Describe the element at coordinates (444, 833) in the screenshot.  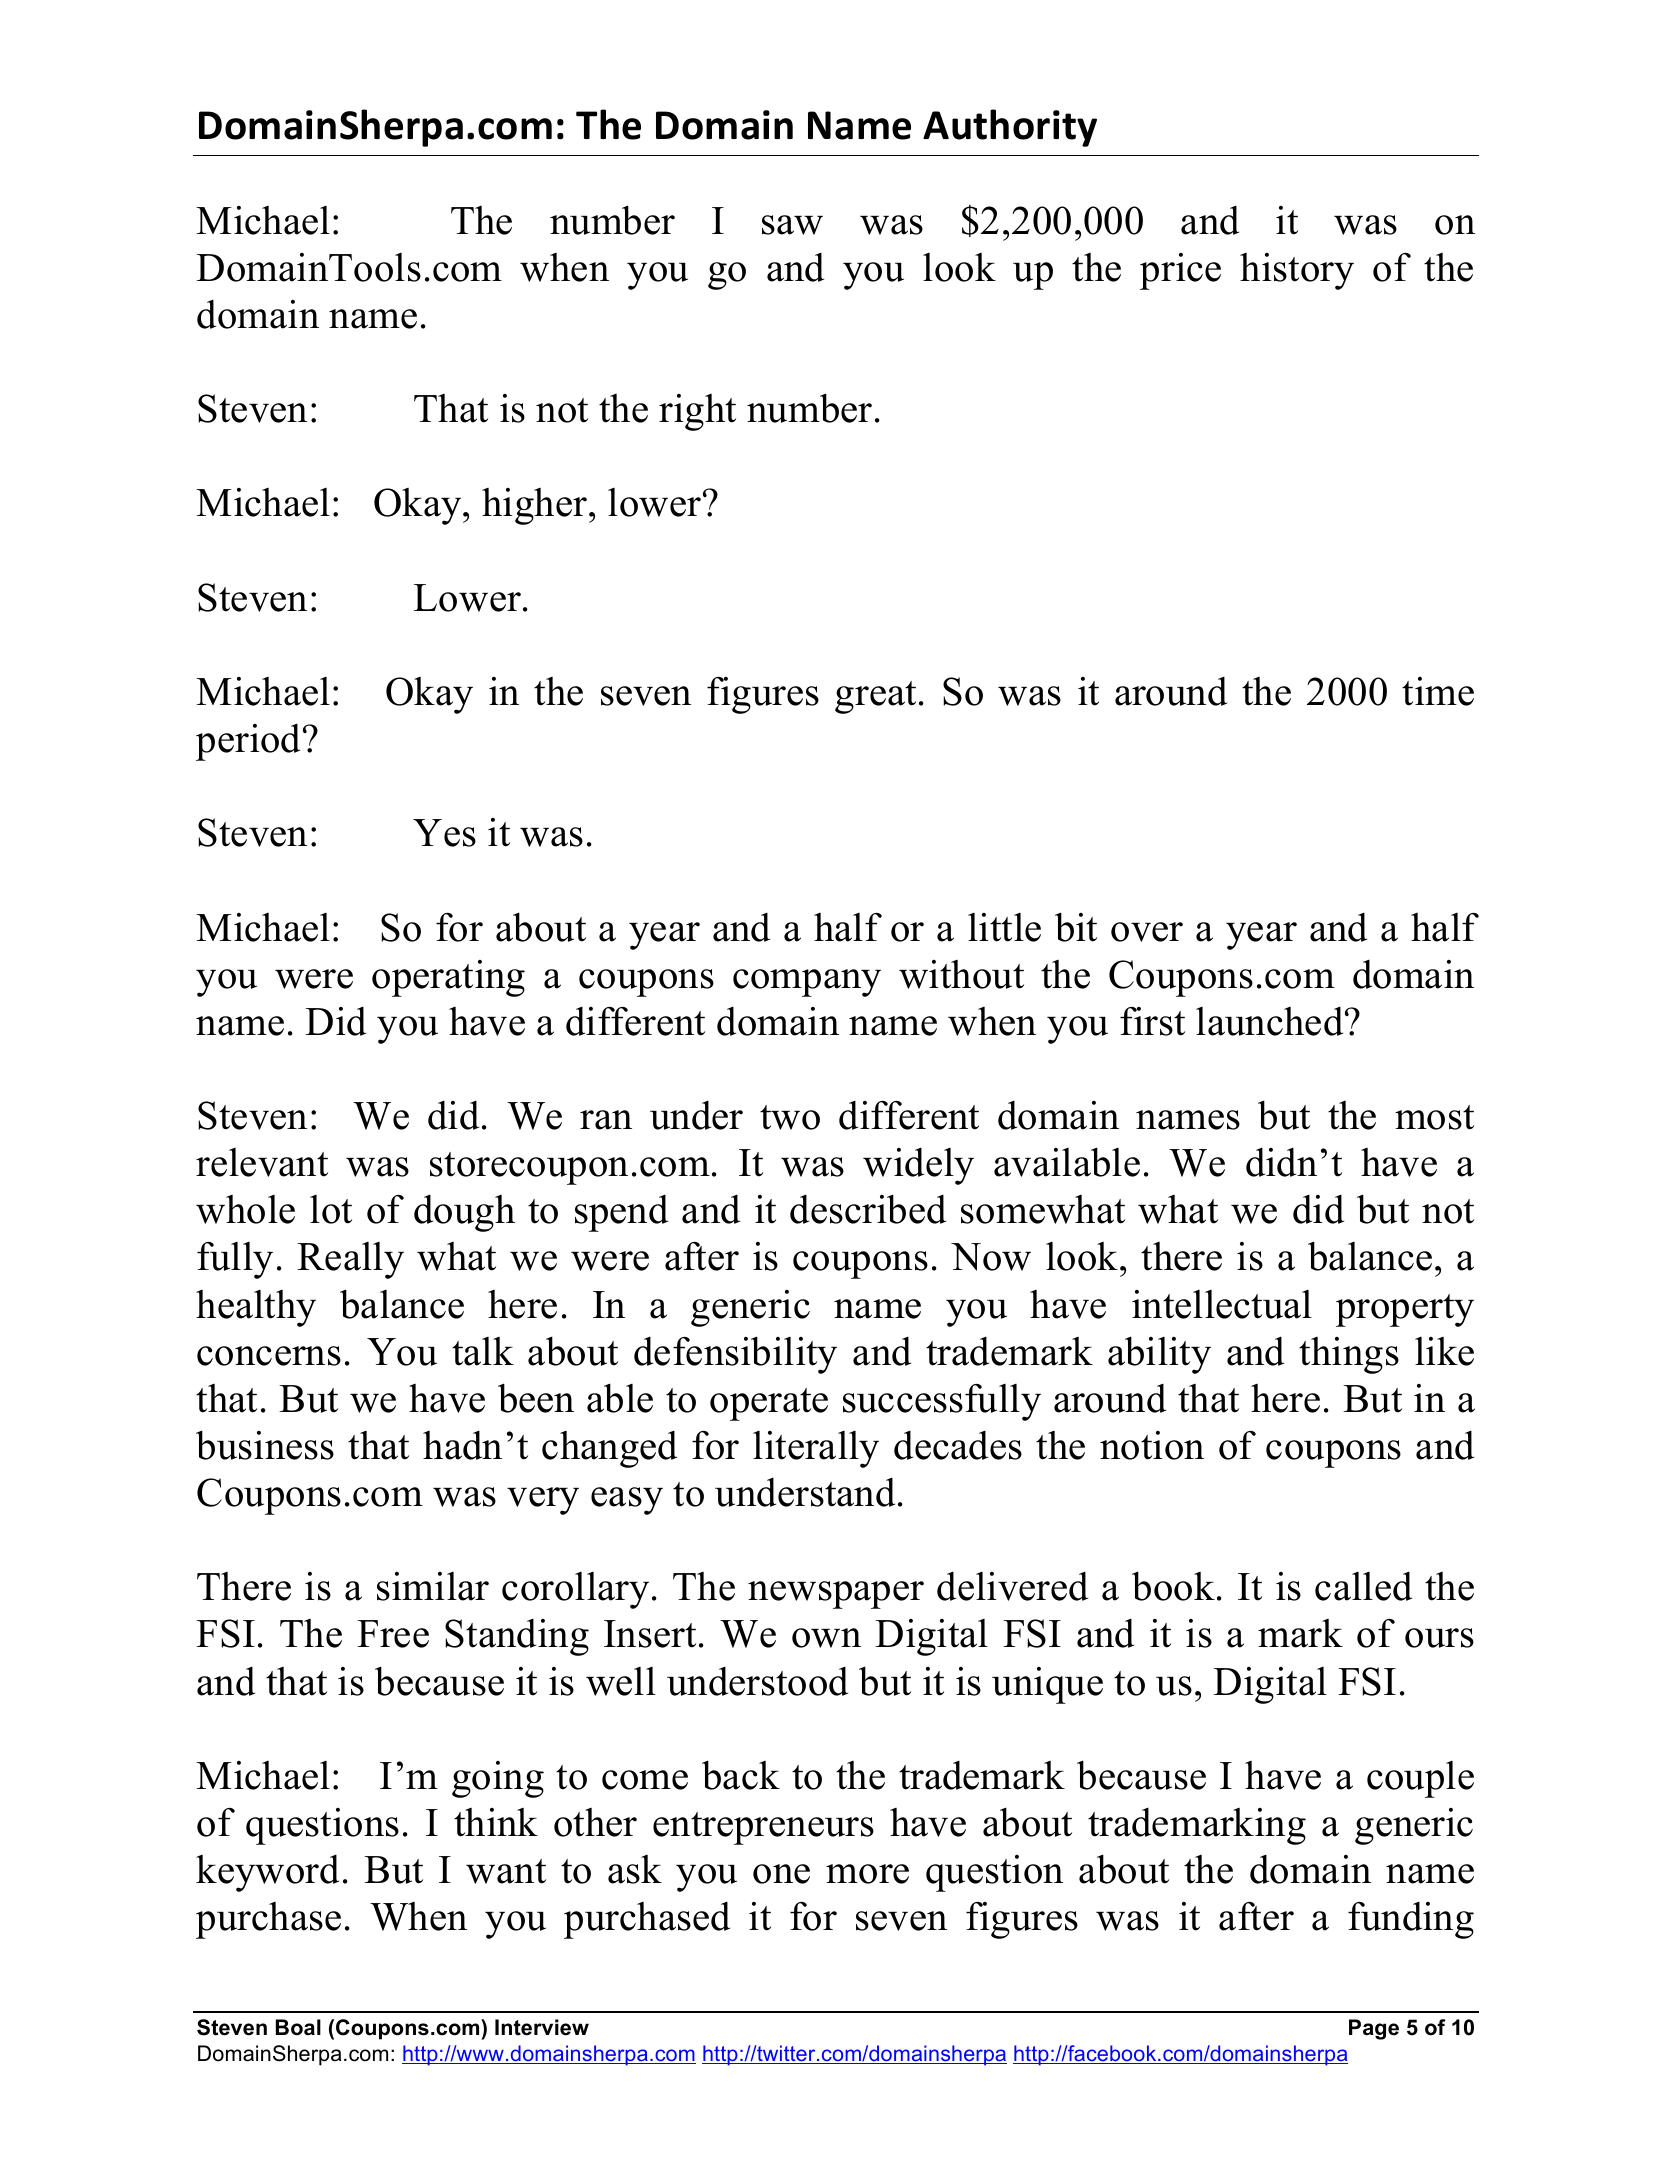
I see `Yes` at that location.
